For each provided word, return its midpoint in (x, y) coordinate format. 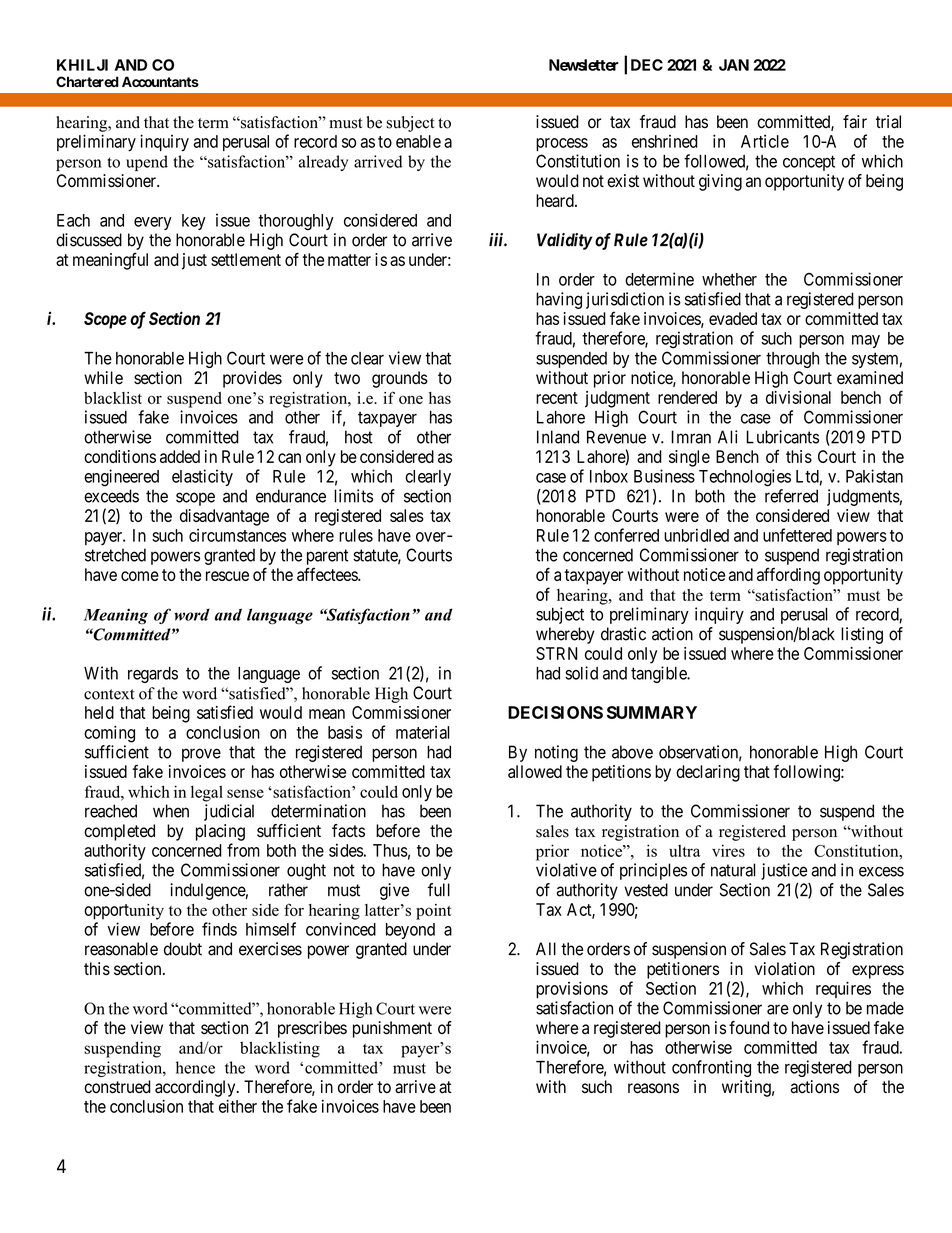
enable (418, 141)
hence (195, 1067)
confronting (711, 1068)
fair (855, 122)
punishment (392, 1029)
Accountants (160, 81)
